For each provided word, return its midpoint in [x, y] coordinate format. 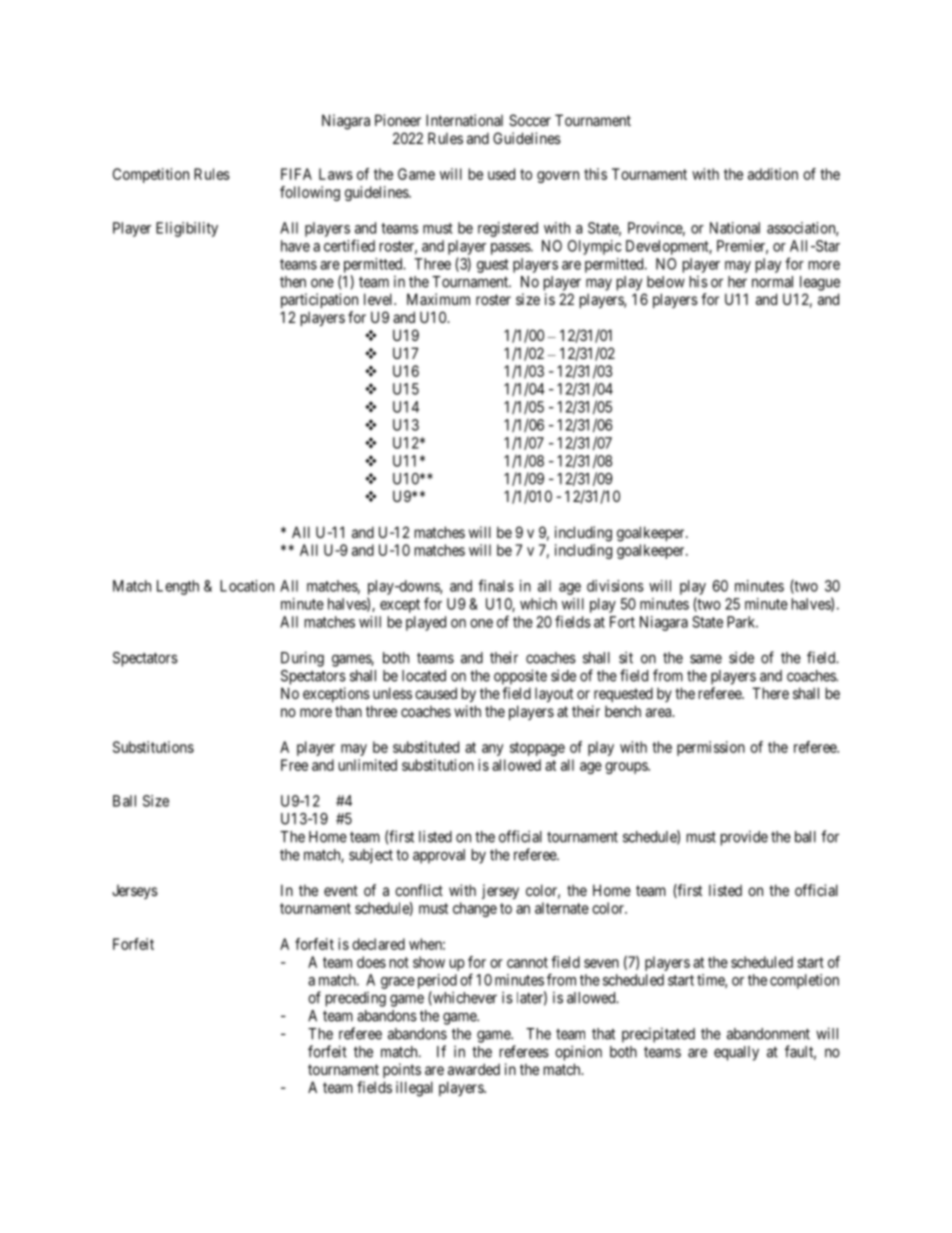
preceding [356, 999]
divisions [615, 586]
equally [736, 1053]
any [492, 750]
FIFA [296, 174]
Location [247, 586]
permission [711, 748]
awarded [474, 1069]
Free [294, 765]
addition [773, 174]
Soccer [530, 120]
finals [496, 585]
